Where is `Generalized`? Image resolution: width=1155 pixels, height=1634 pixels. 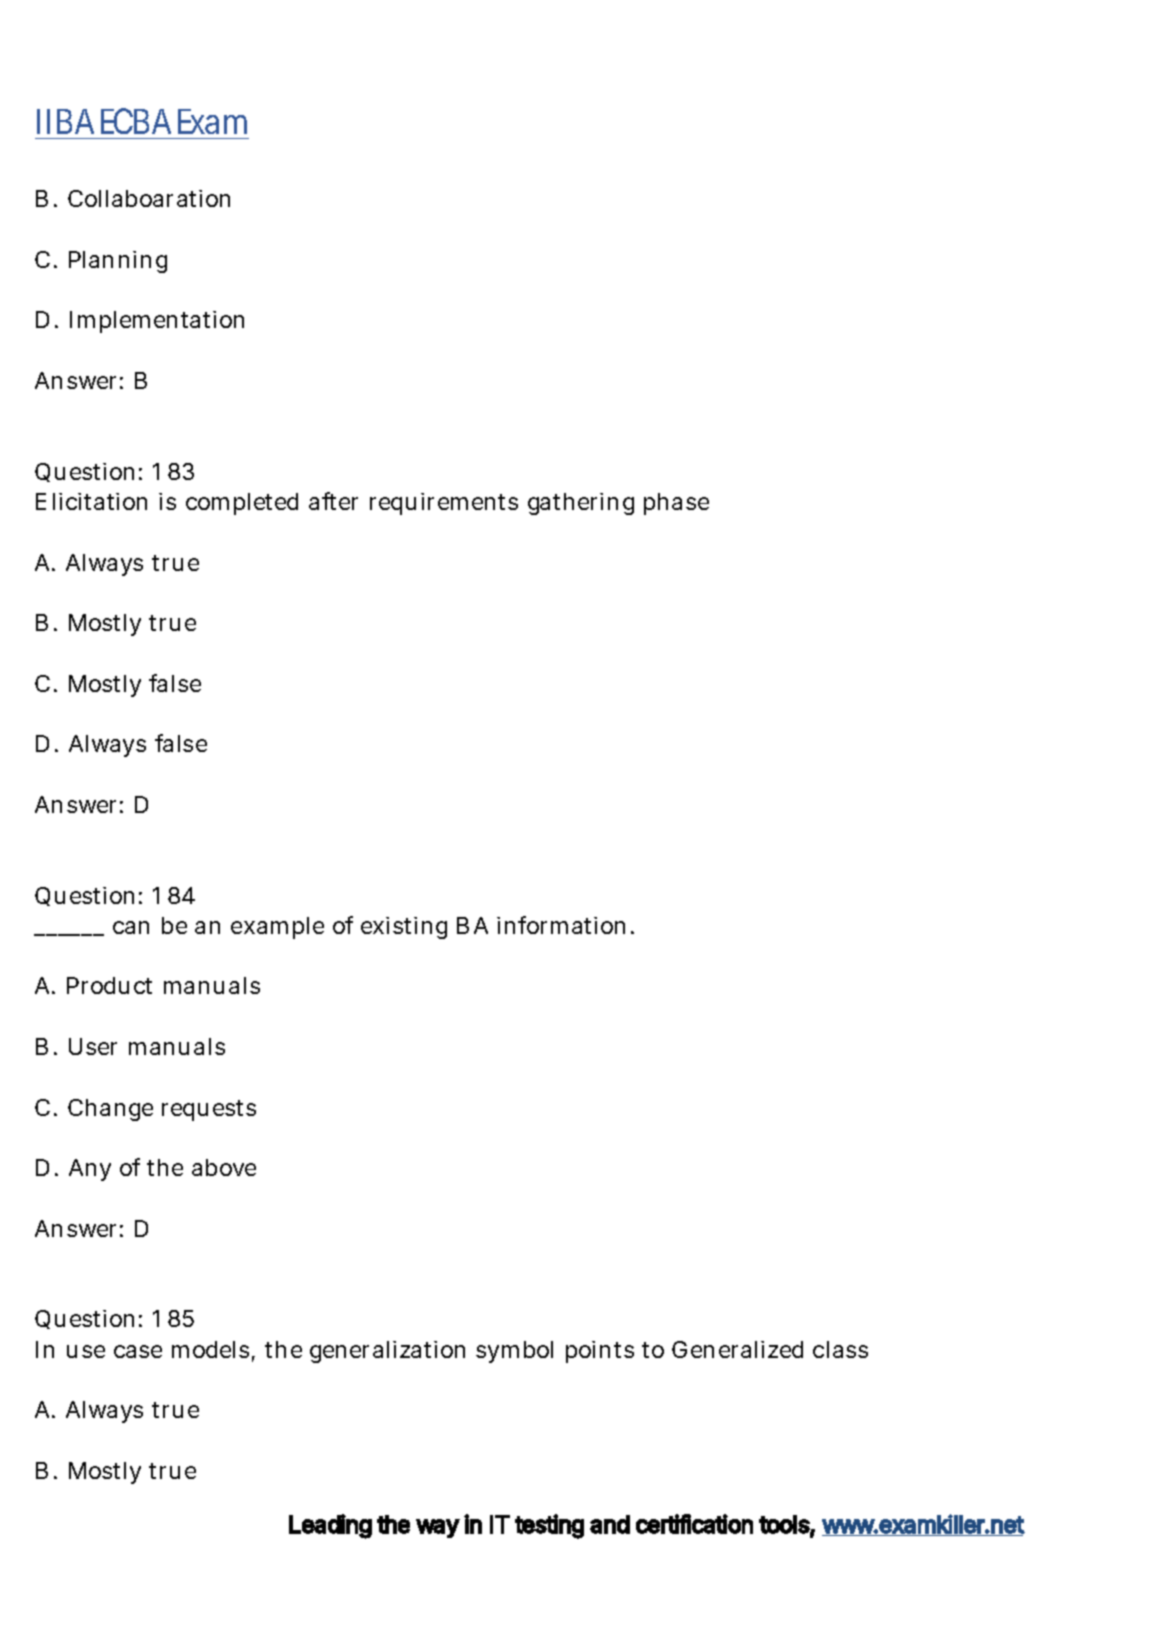
Generalized is located at coordinates (737, 1349).
